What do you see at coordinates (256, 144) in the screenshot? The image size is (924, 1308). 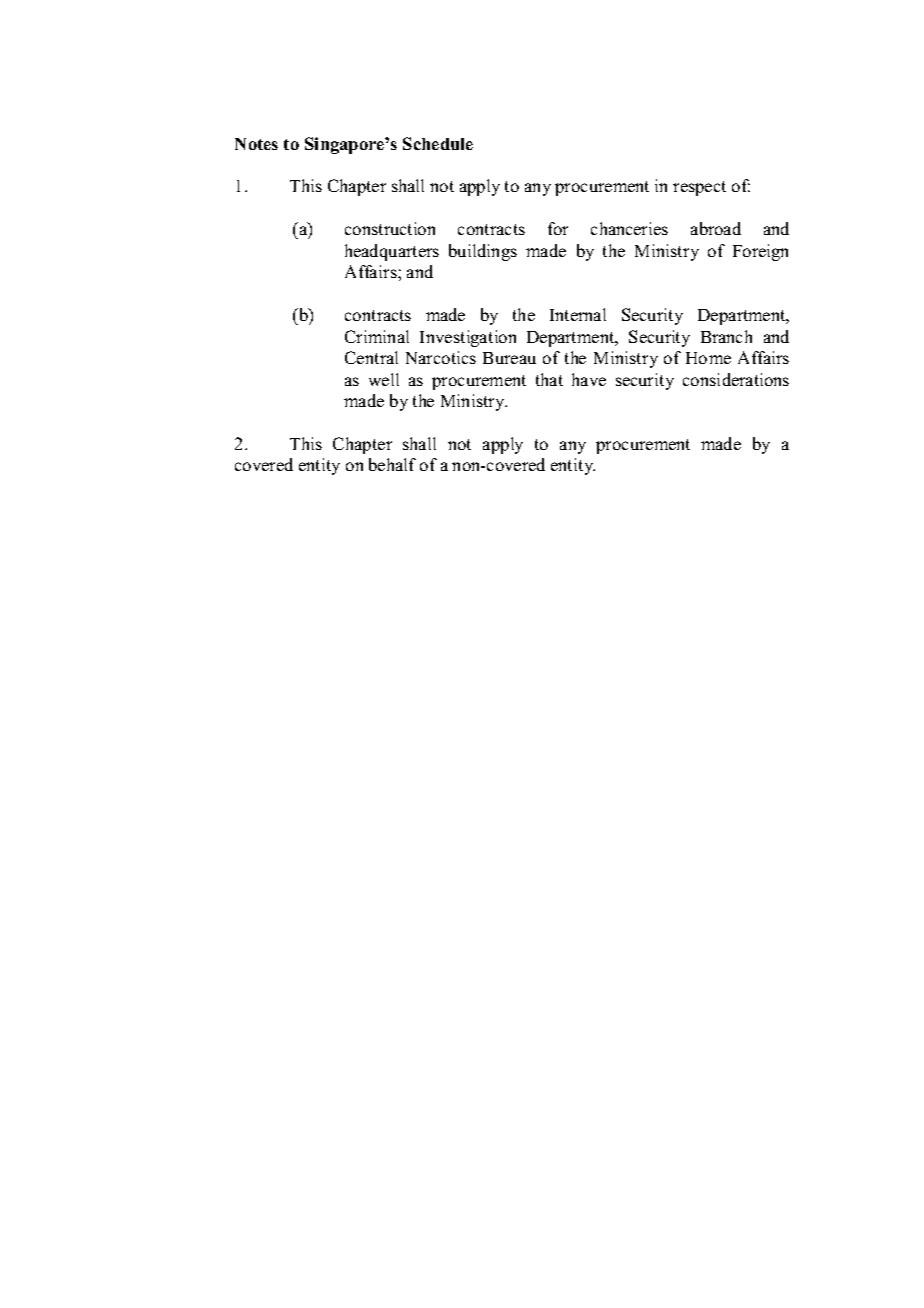 I see `Notes` at bounding box center [256, 144].
